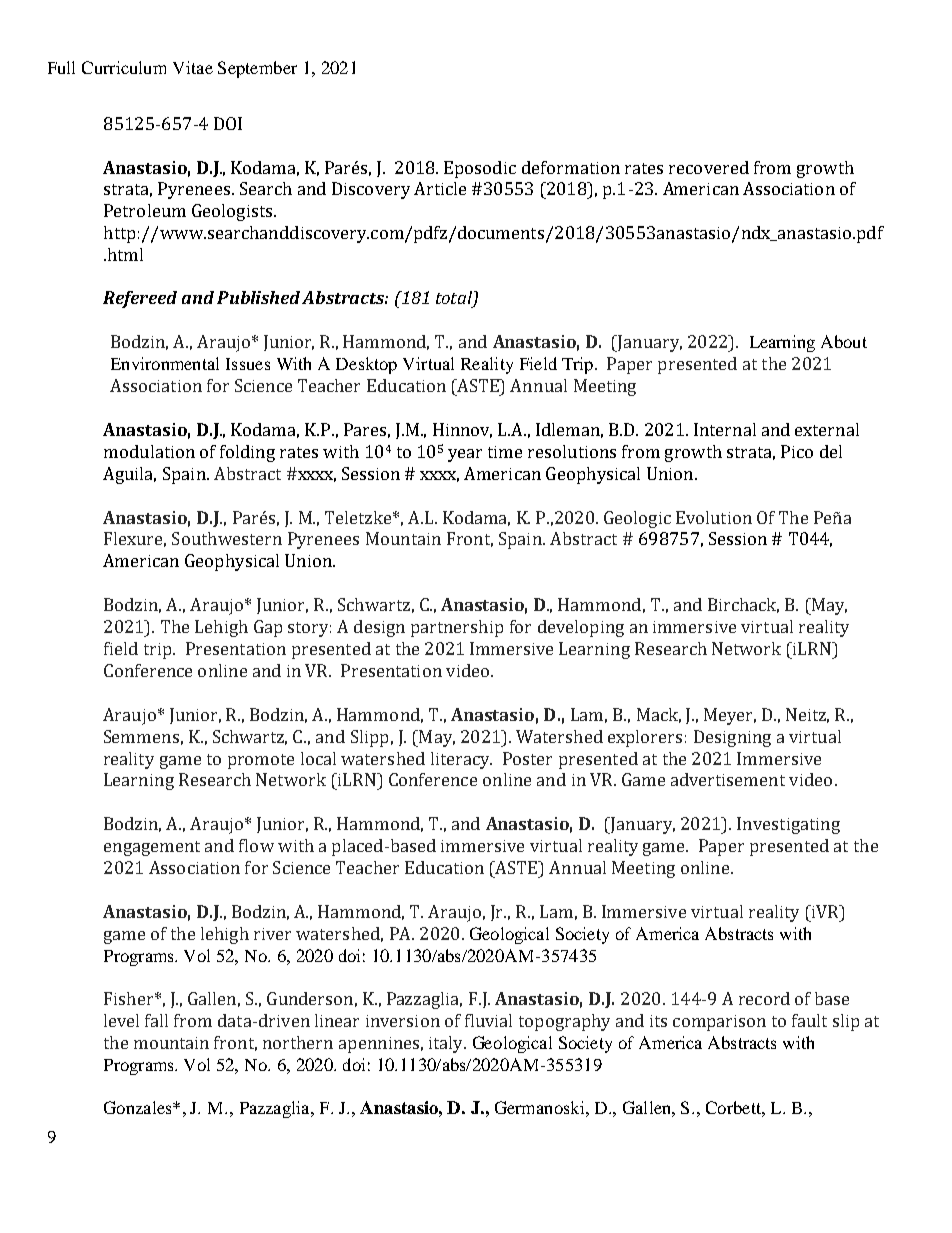 The width and height of the screenshot is (952, 1233). Describe the element at coordinates (227, 538) in the screenshot. I see `Southwestern` at that location.
